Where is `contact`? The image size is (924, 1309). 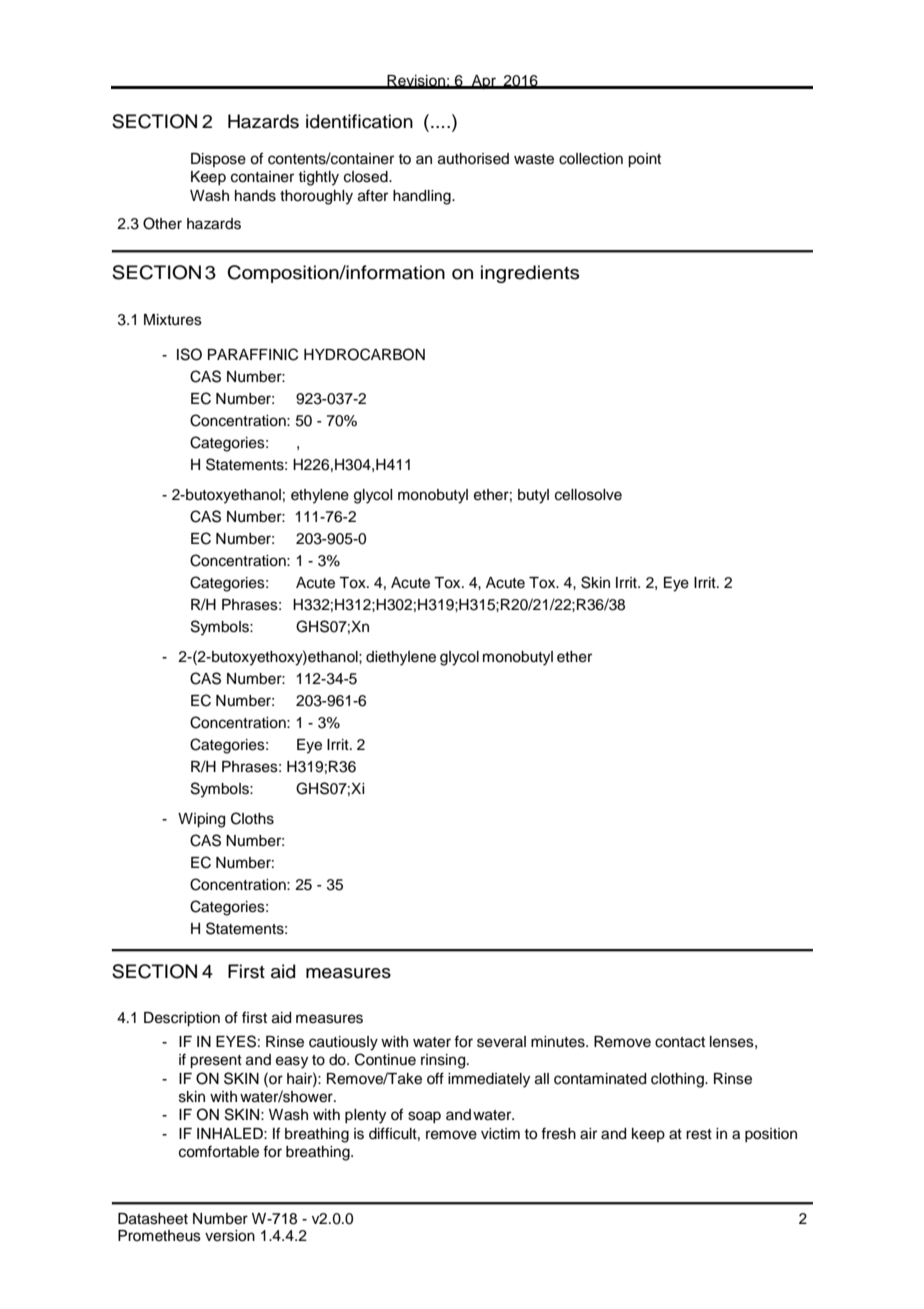
contact is located at coordinates (680, 1042).
